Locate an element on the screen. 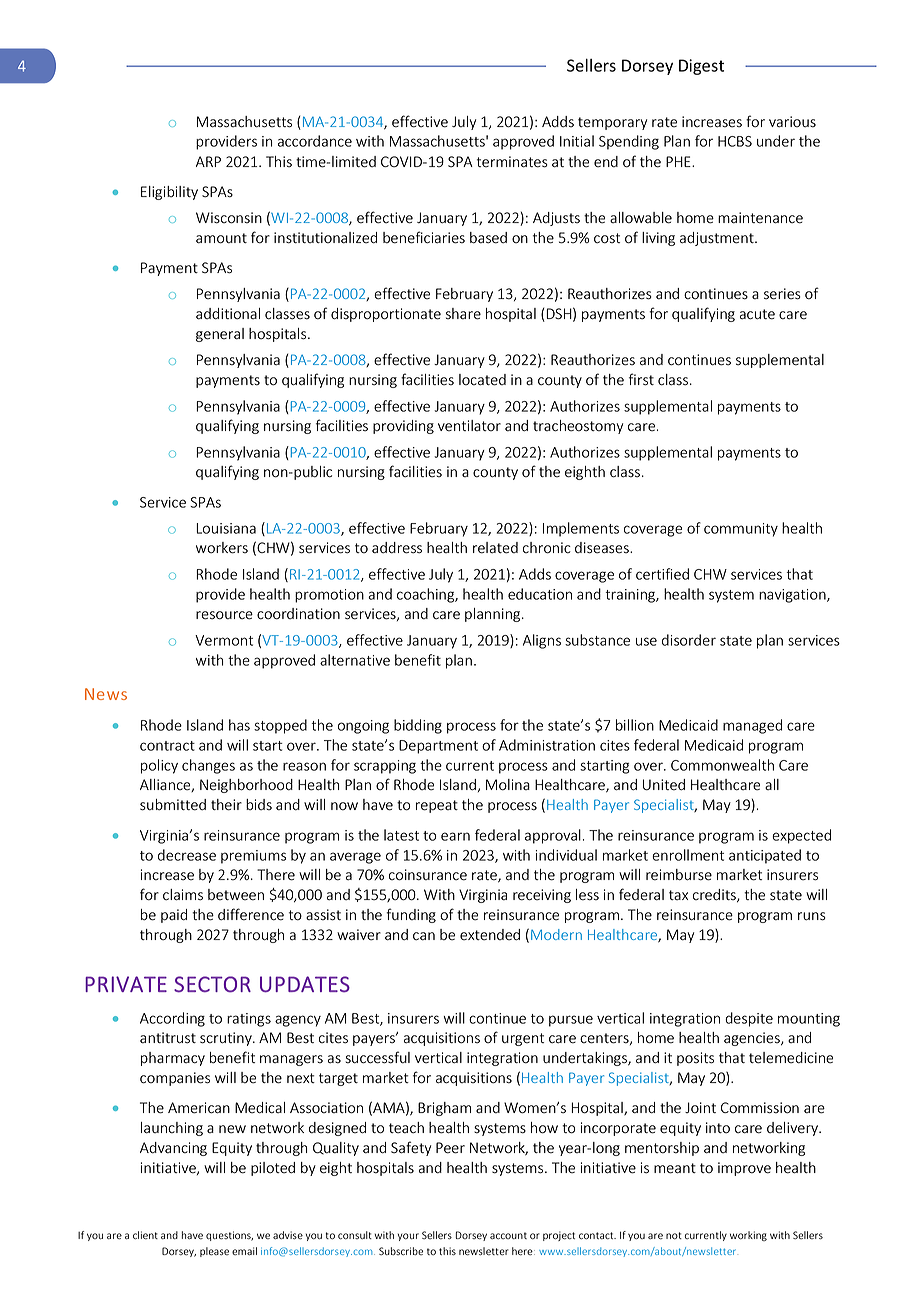 The width and height of the screenshot is (924, 1308). anticipated is located at coordinates (765, 856).
